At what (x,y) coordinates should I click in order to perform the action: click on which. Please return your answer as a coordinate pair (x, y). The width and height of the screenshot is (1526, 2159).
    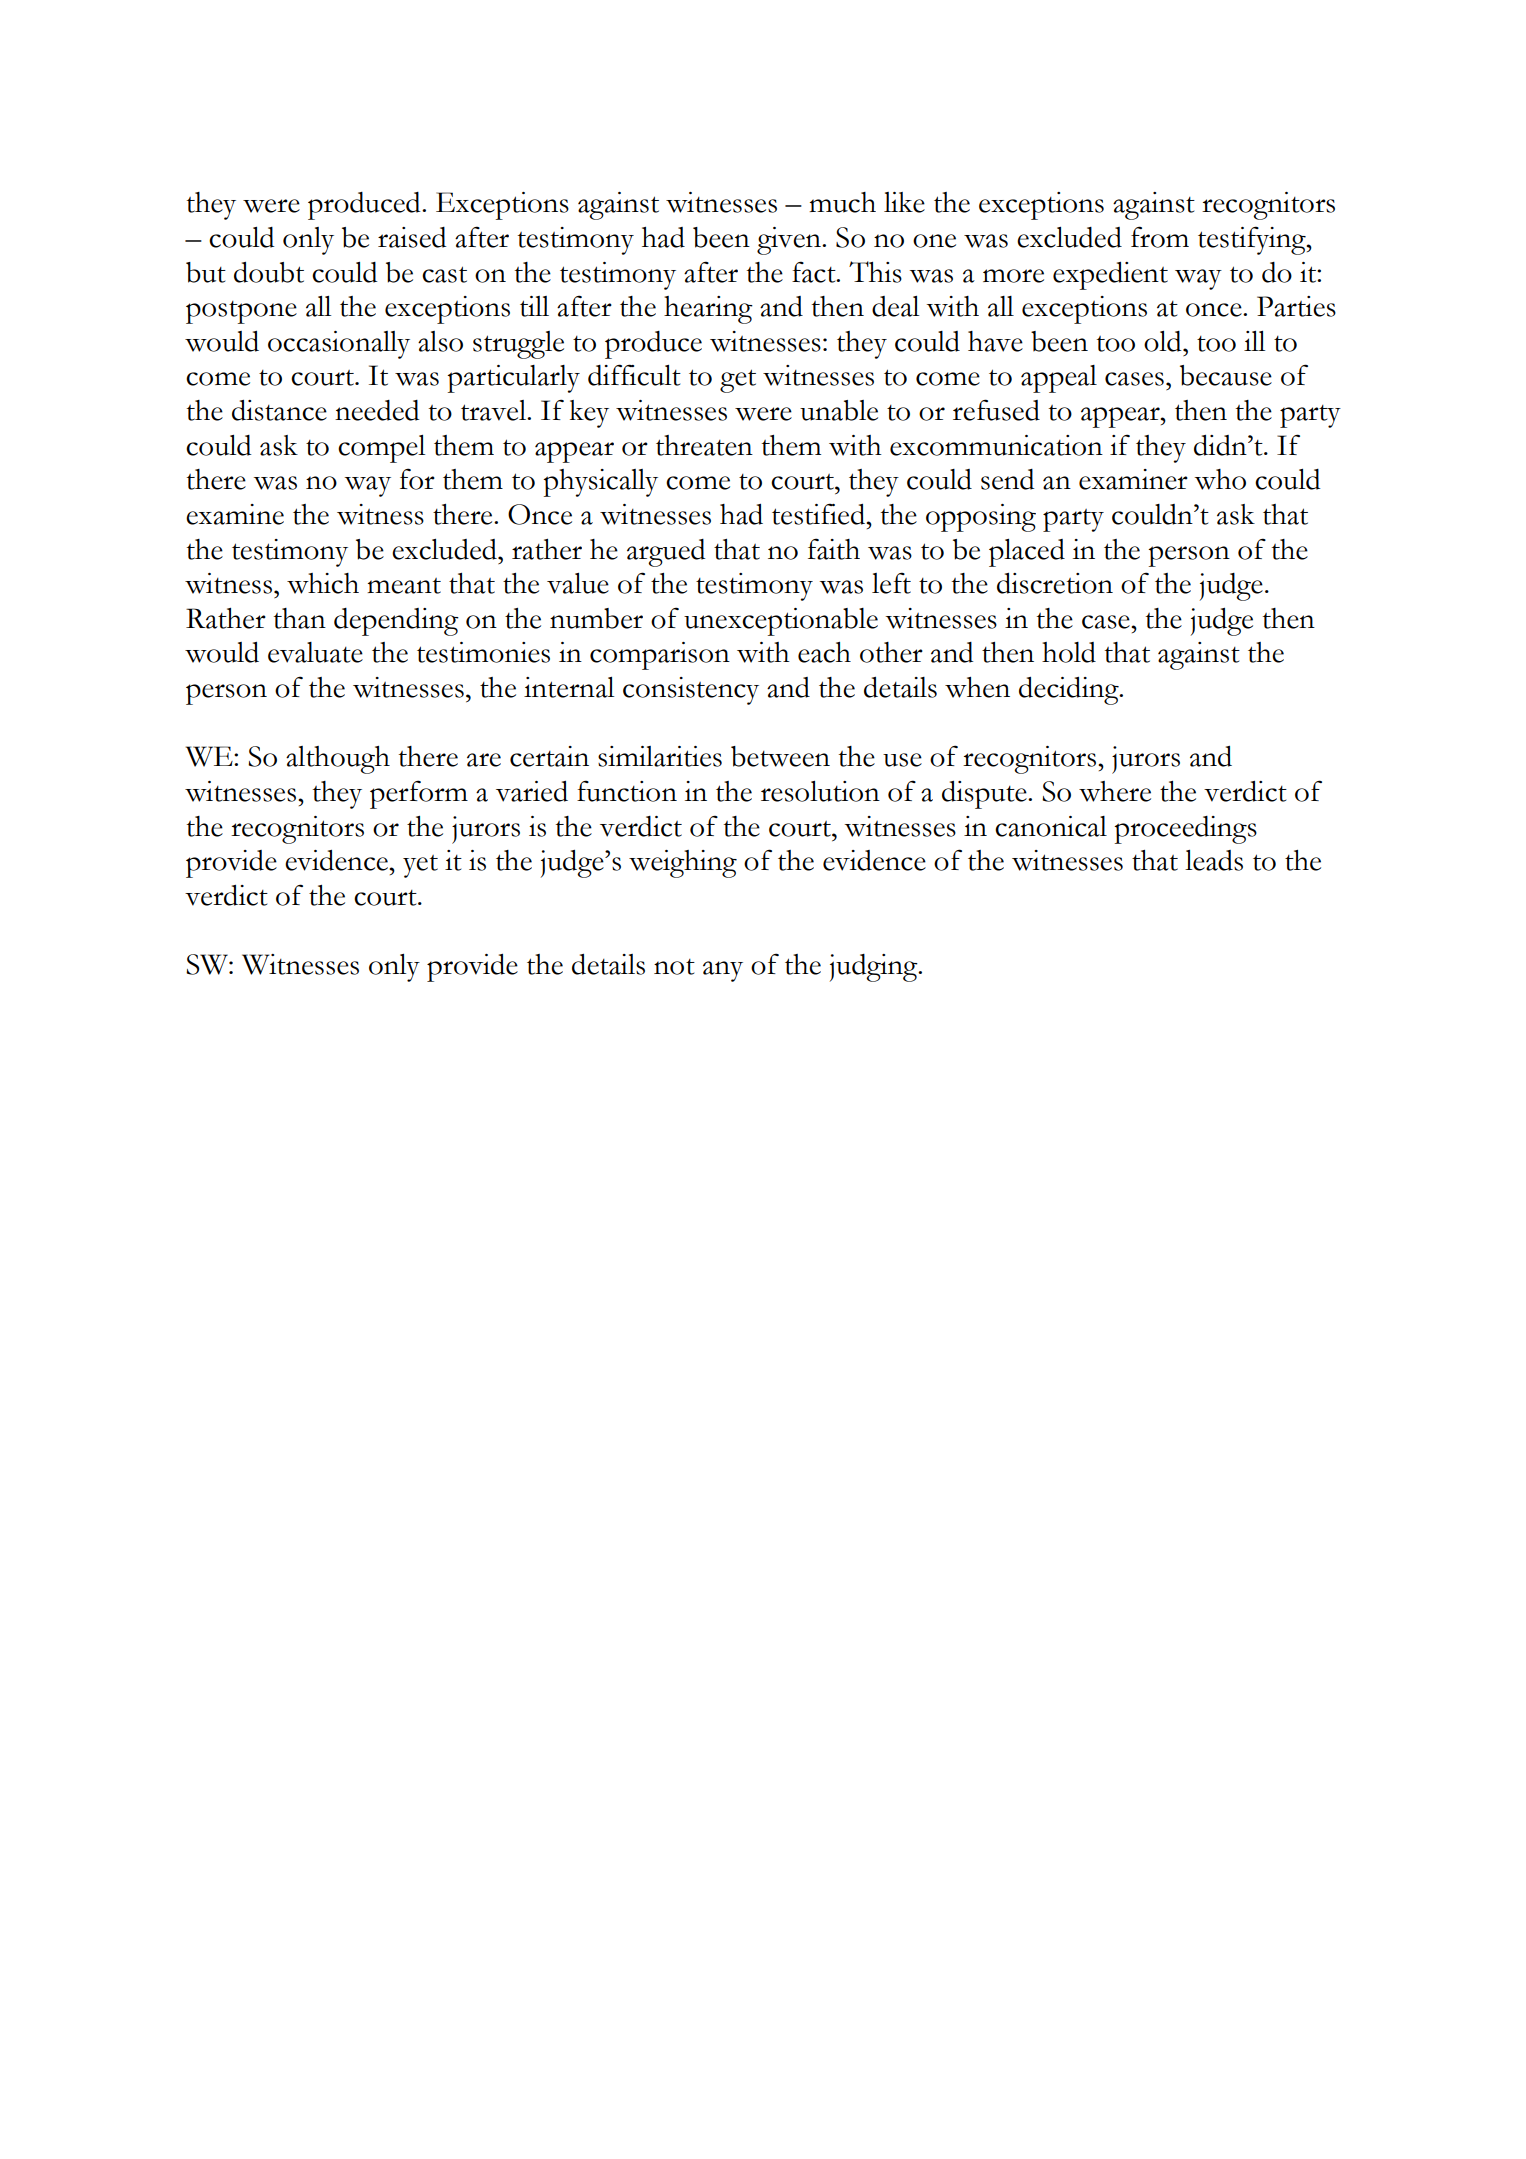
    Looking at the image, I should click on (323, 583).
